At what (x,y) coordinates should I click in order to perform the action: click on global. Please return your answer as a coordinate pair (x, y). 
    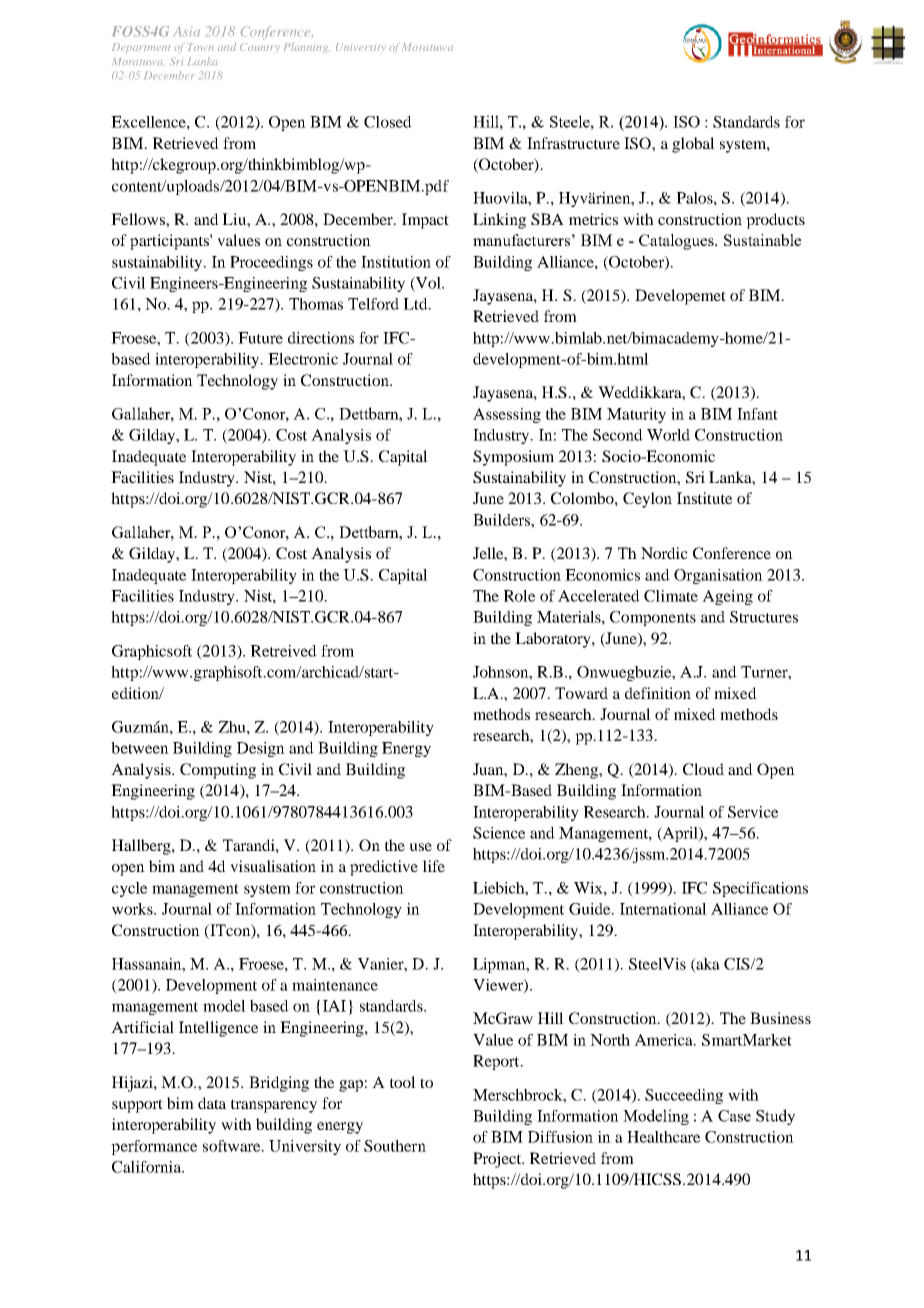
    Looking at the image, I should click on (693, 145).
